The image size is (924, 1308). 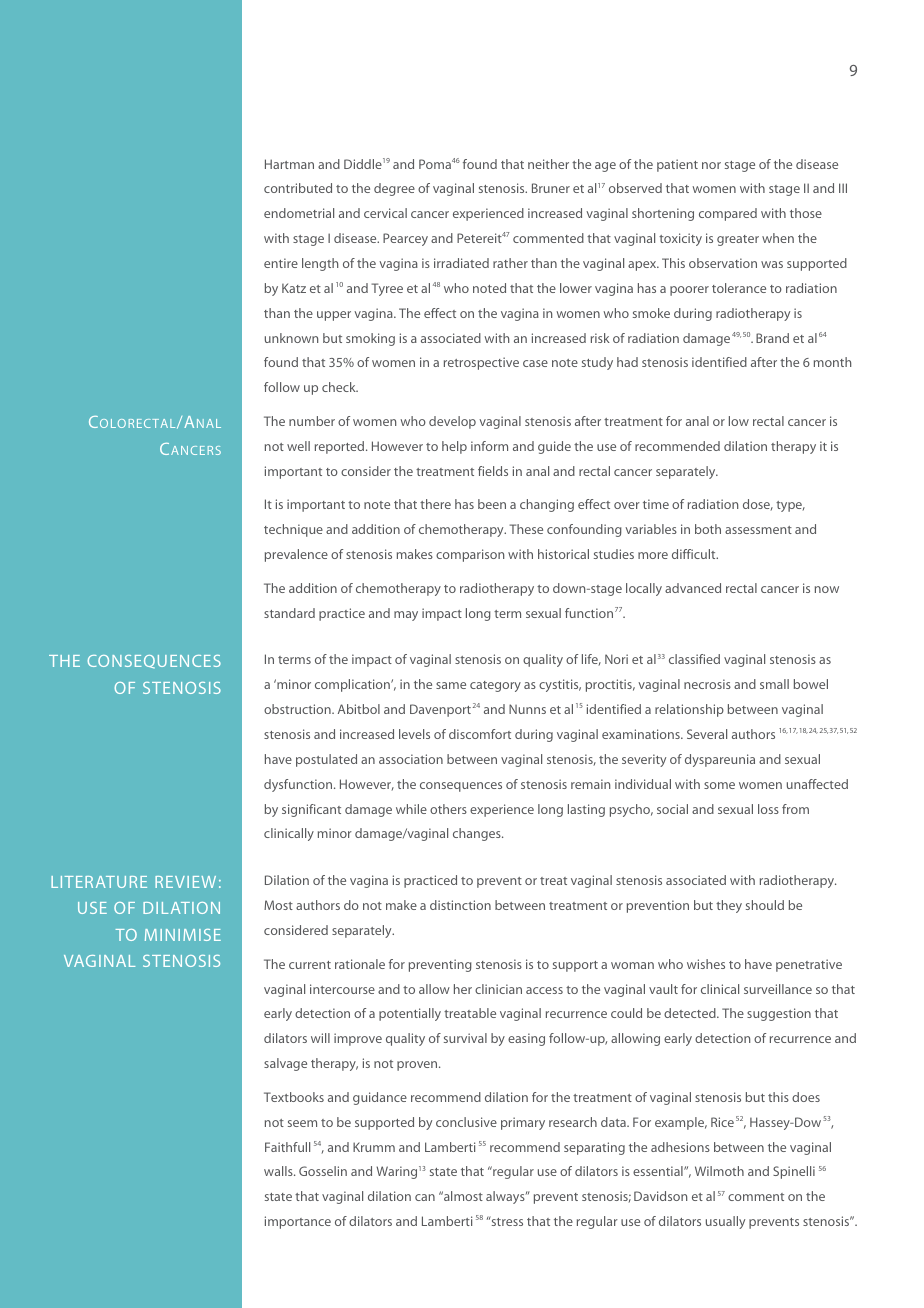 What do you see at coordinates (460, 905) in the image?
I see `distinction` at bounding box center [460, 905].
